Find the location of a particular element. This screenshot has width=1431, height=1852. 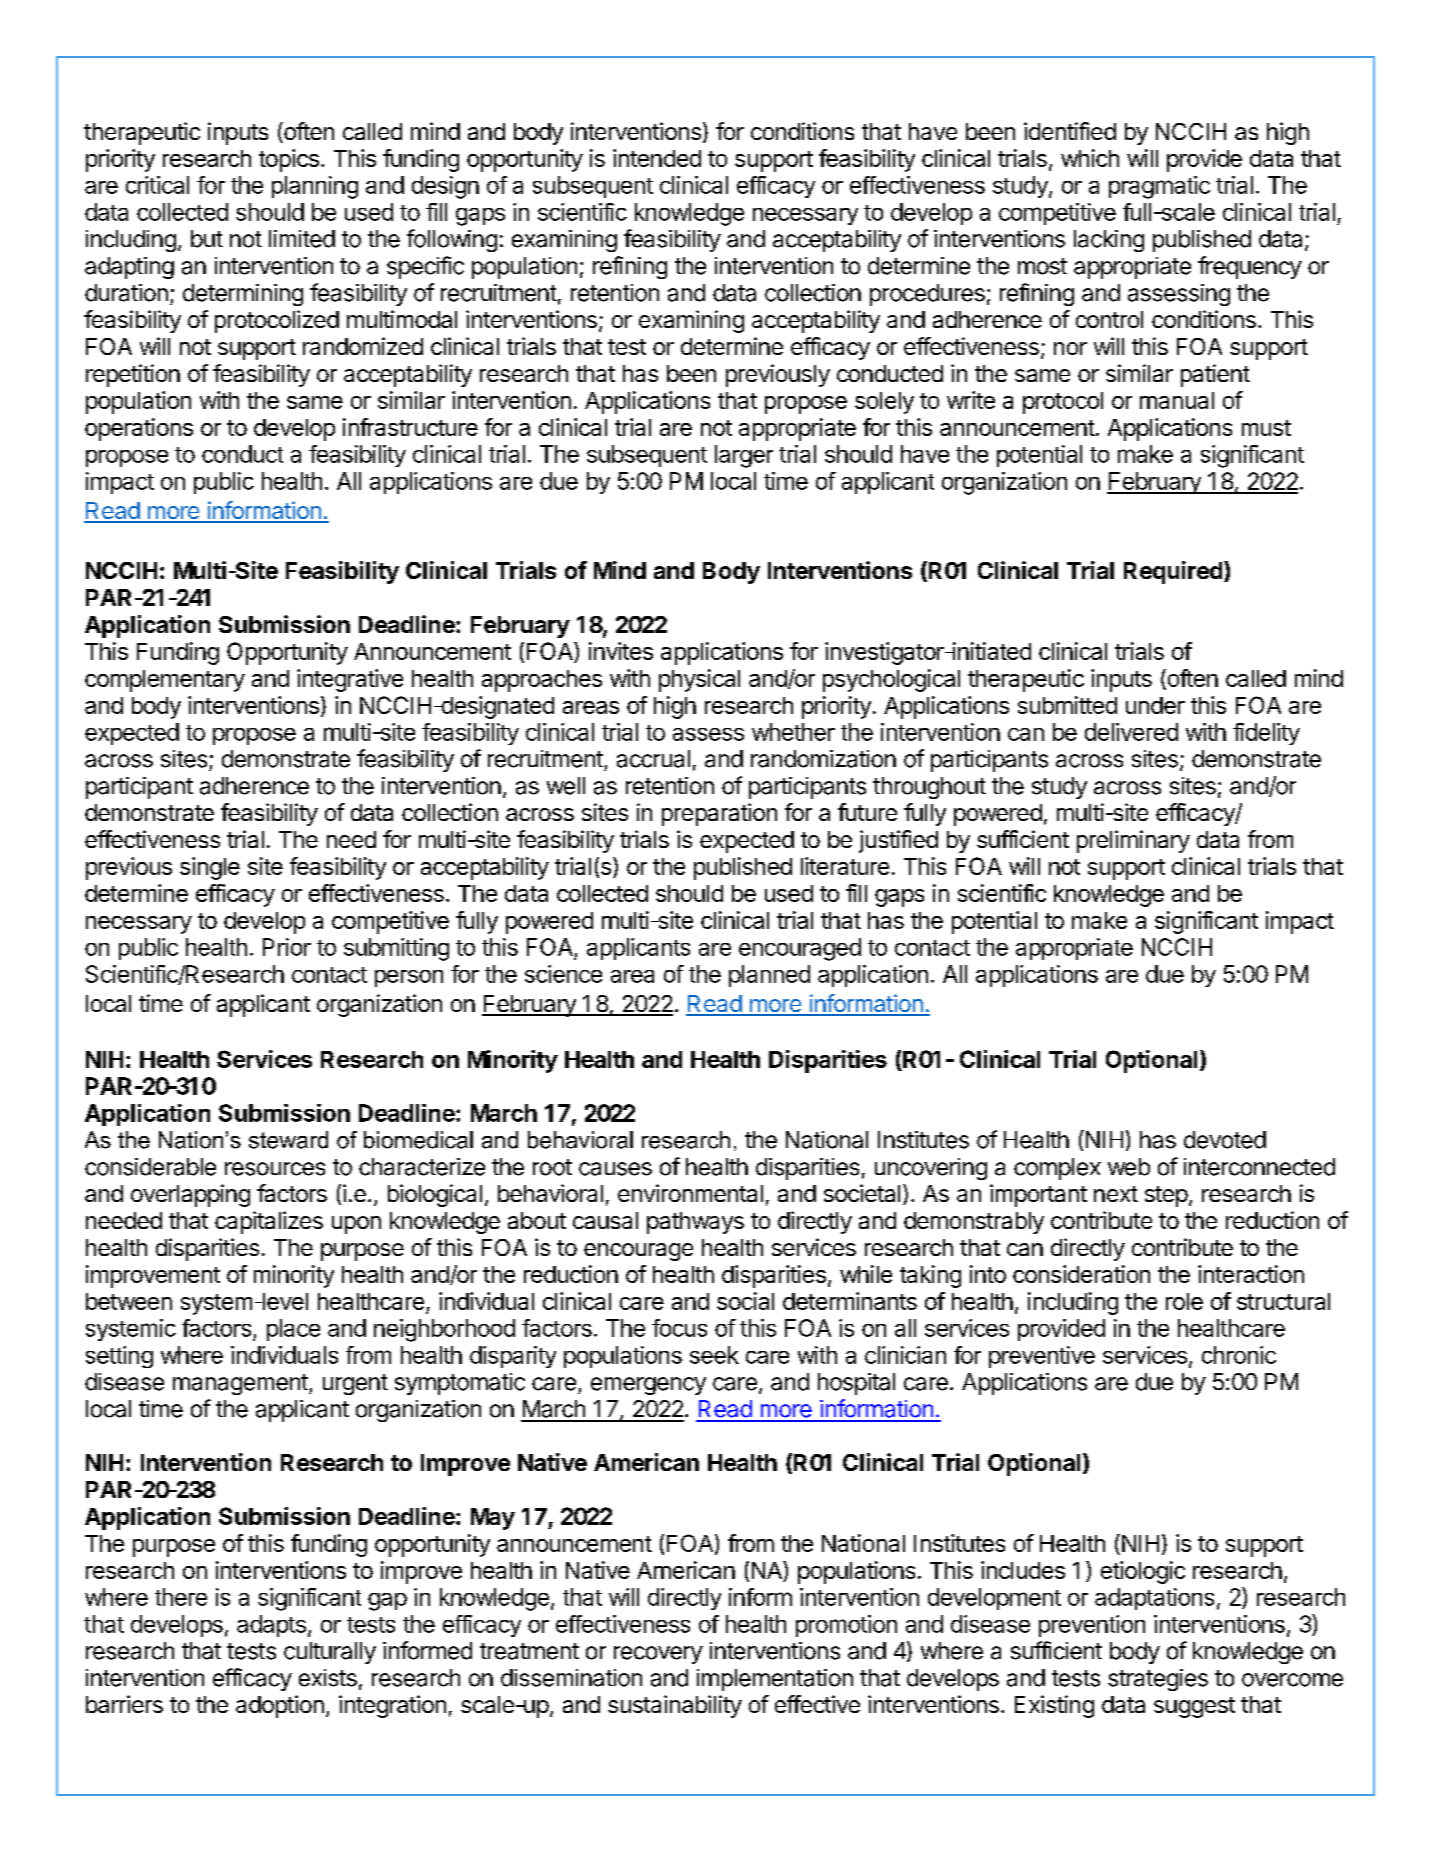

adapts is located at coordinates (271, 1626).
